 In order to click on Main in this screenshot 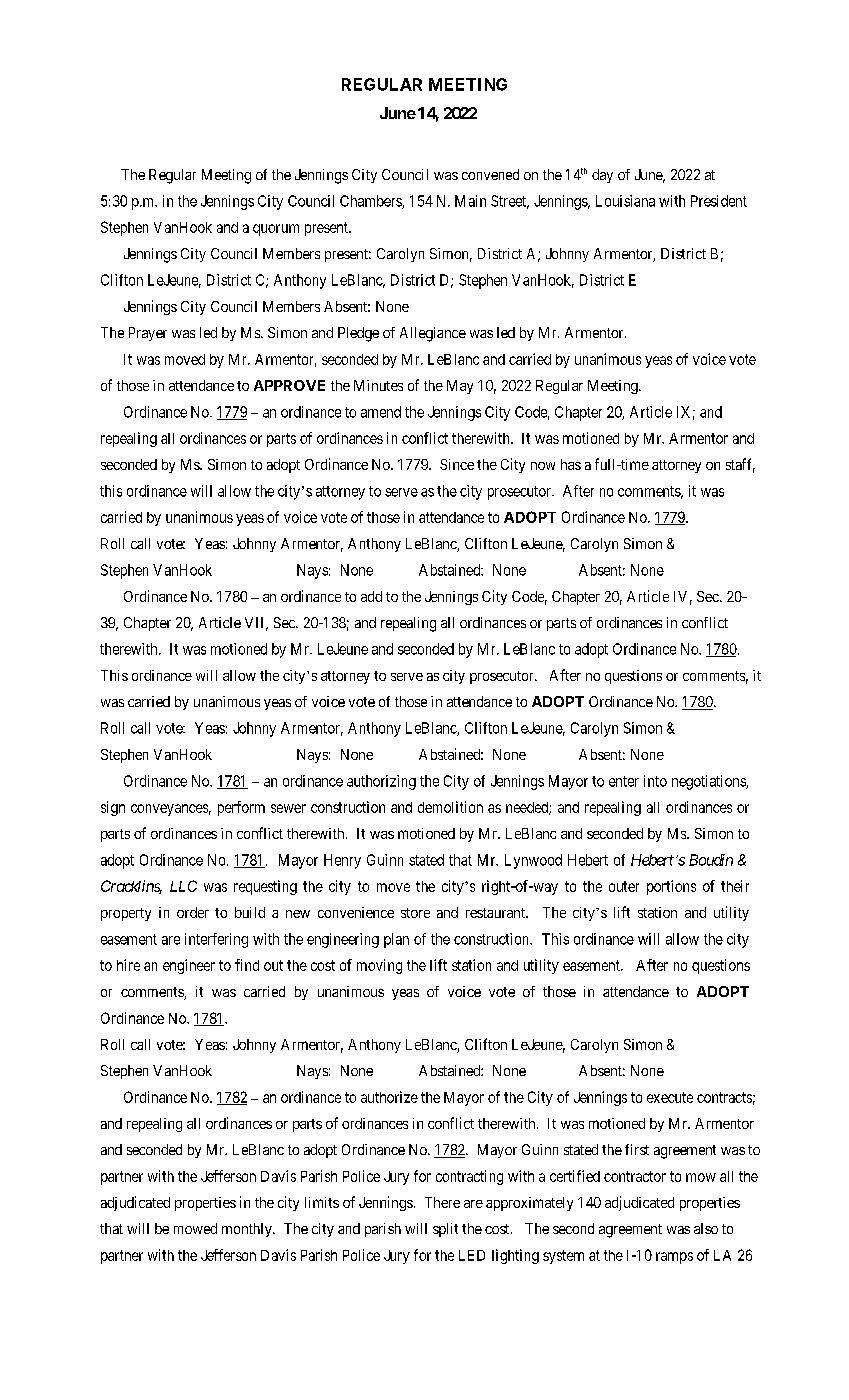, I will do `click(470, 201)`.
